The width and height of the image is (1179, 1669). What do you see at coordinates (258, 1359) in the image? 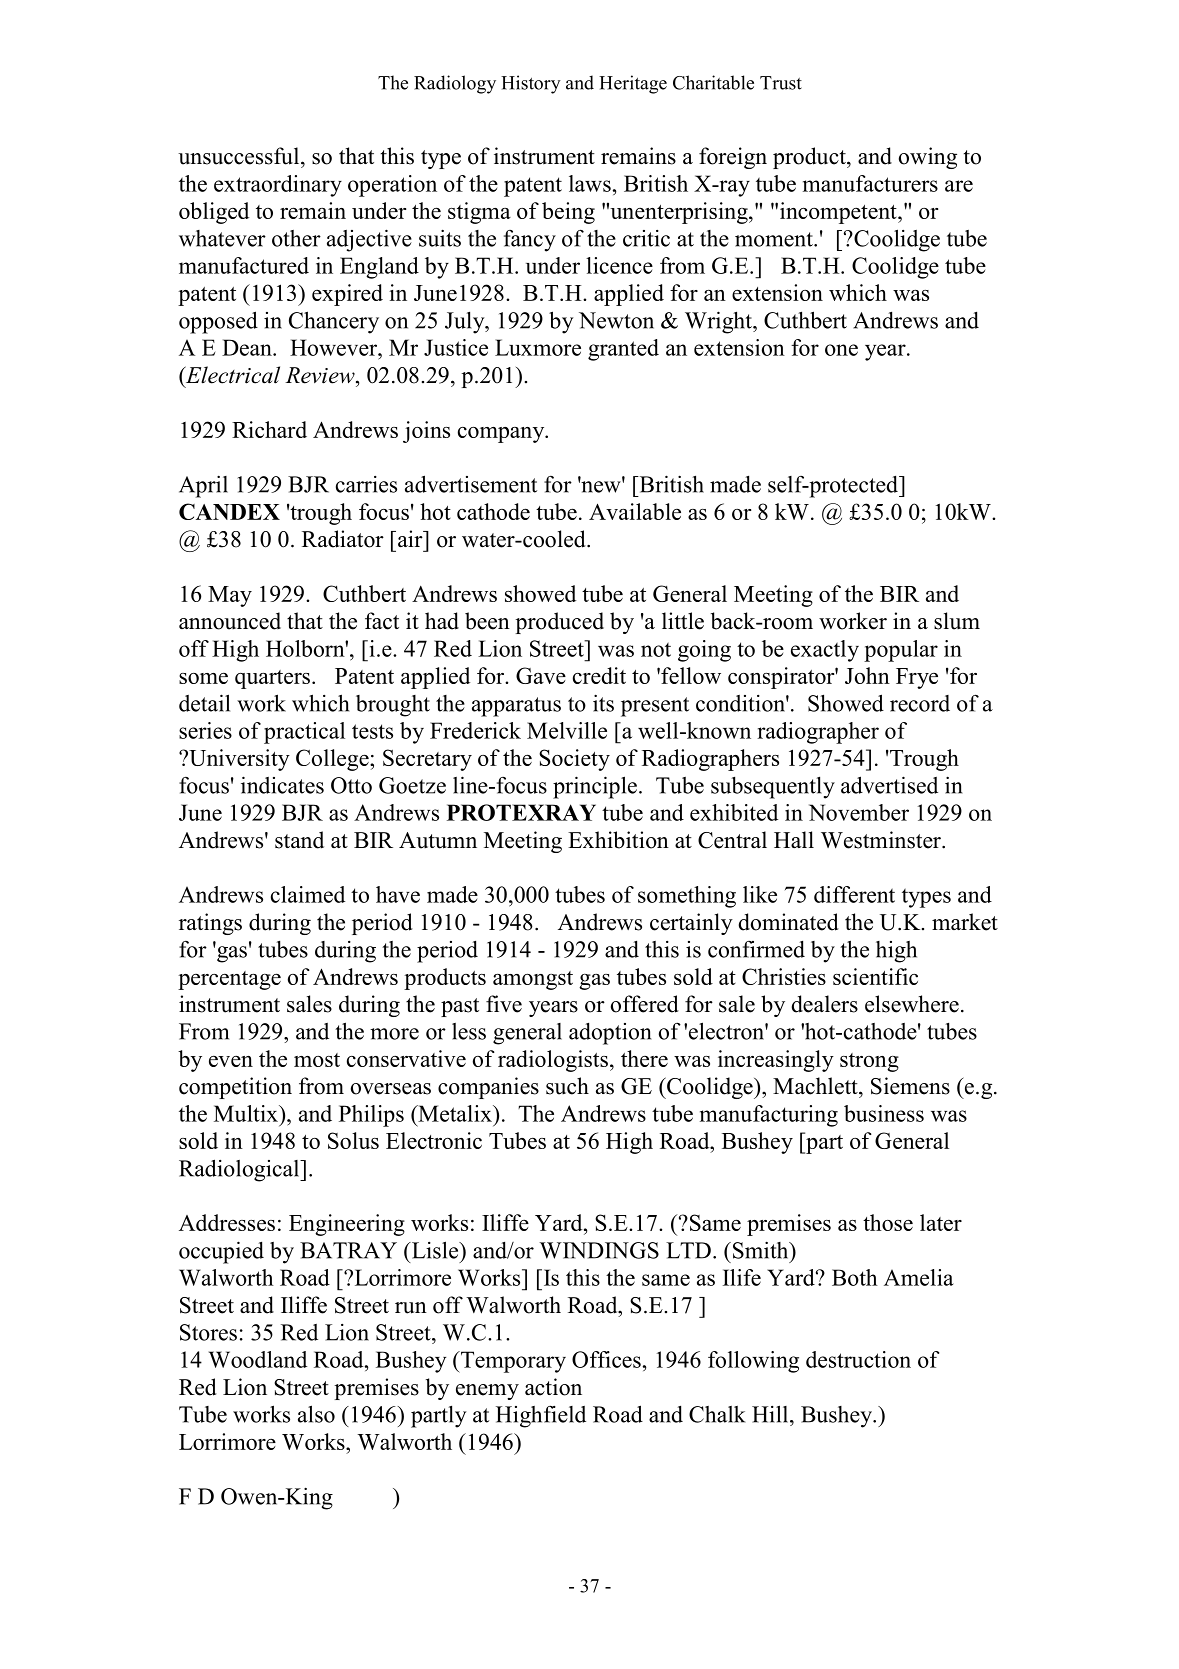
I see `Woodland` at bounding box center [258, 1359].
